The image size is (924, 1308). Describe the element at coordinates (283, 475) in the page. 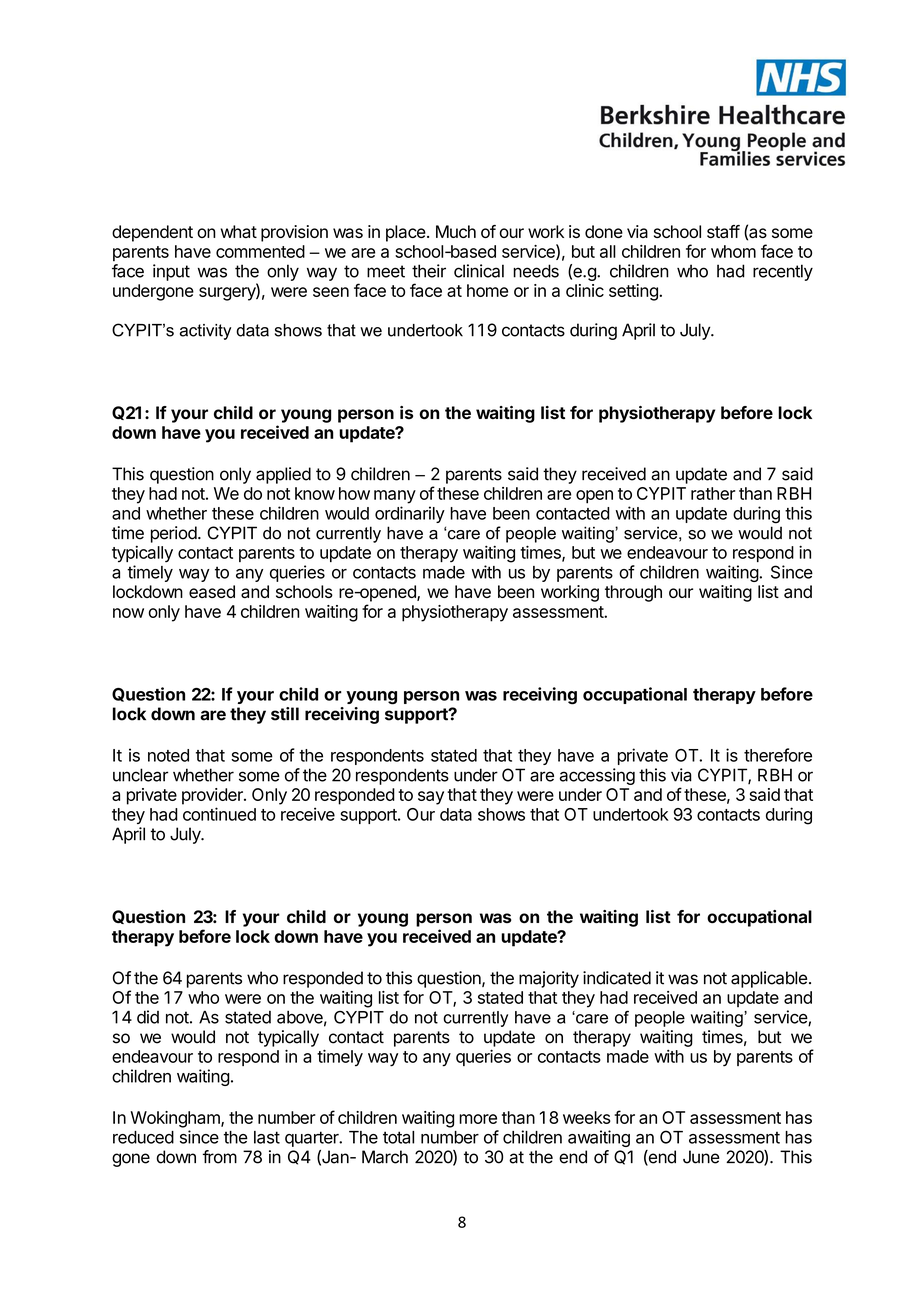

I see `applied` at that location.
